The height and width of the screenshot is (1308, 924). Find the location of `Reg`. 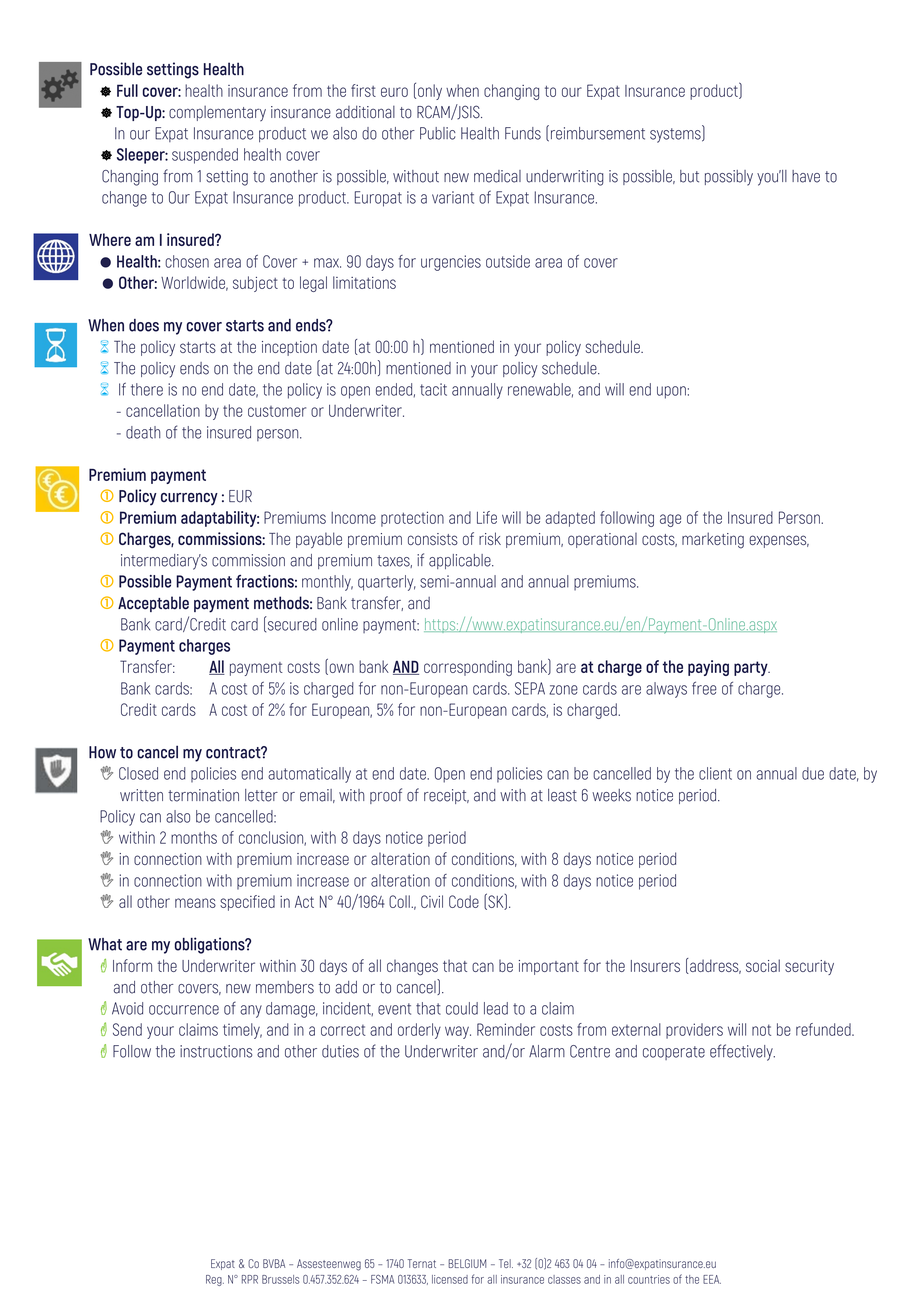

Reg is located at coordinates (215, 1280).
